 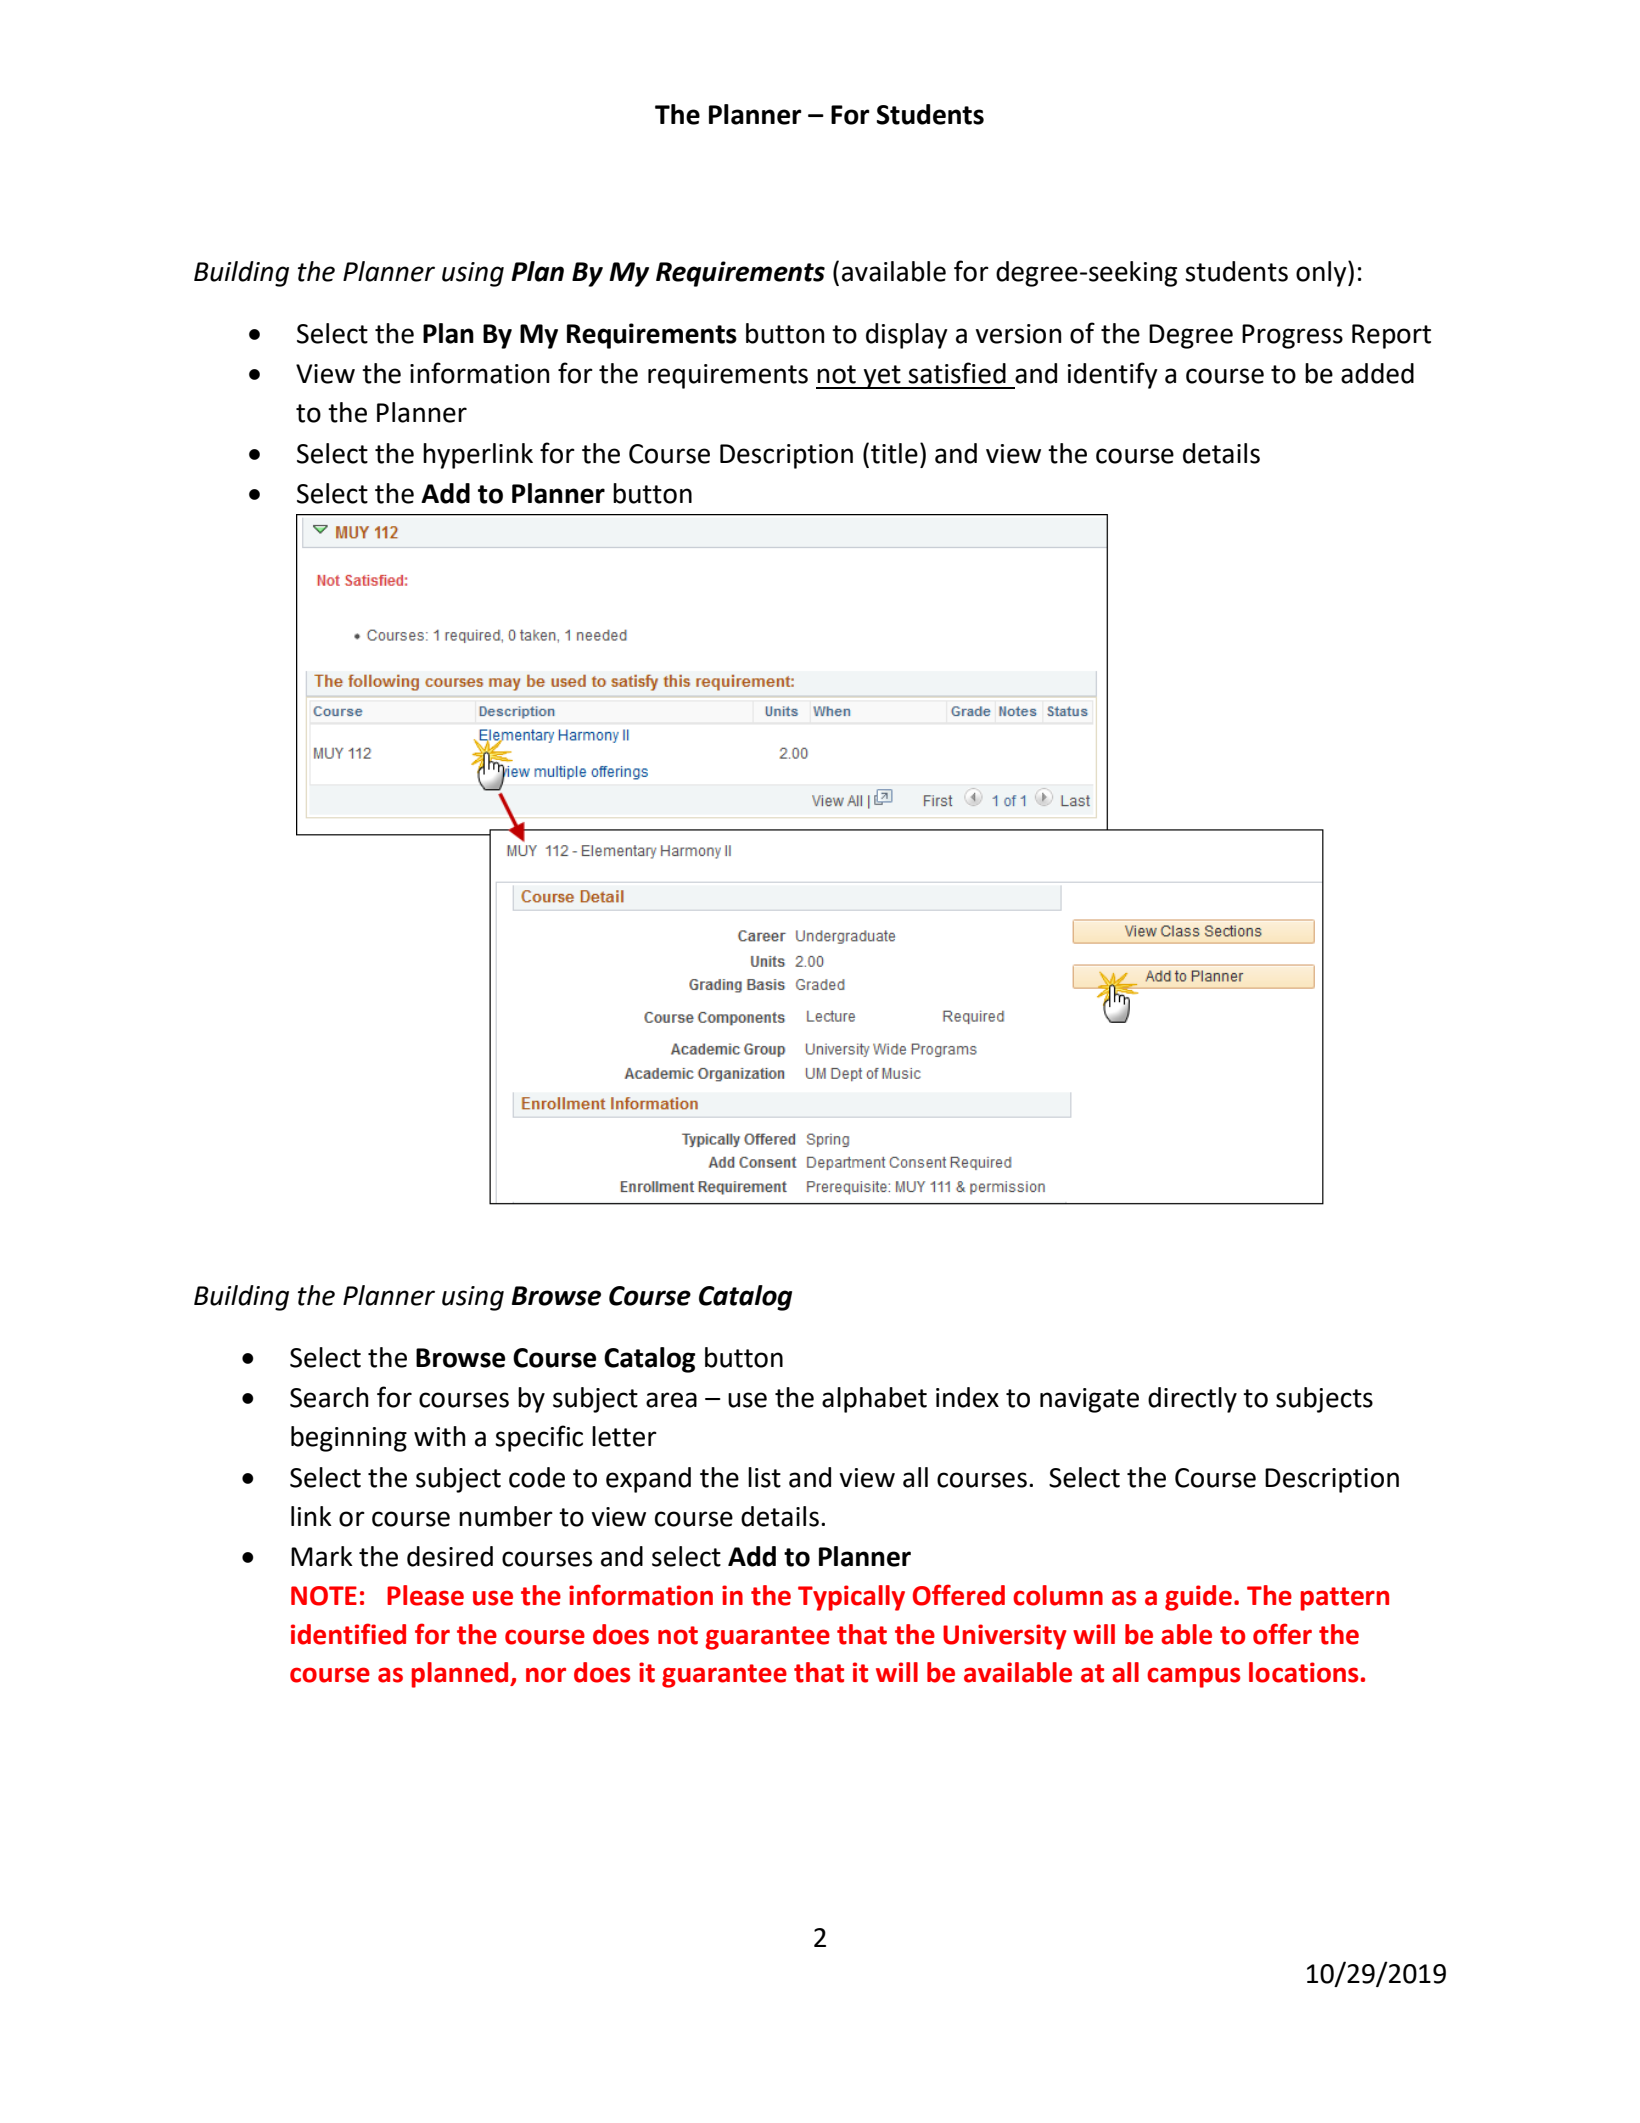 What do you see at coordinates (851, 1598) in the document?
I see `Typically` at bounding box center [851, 1598].
